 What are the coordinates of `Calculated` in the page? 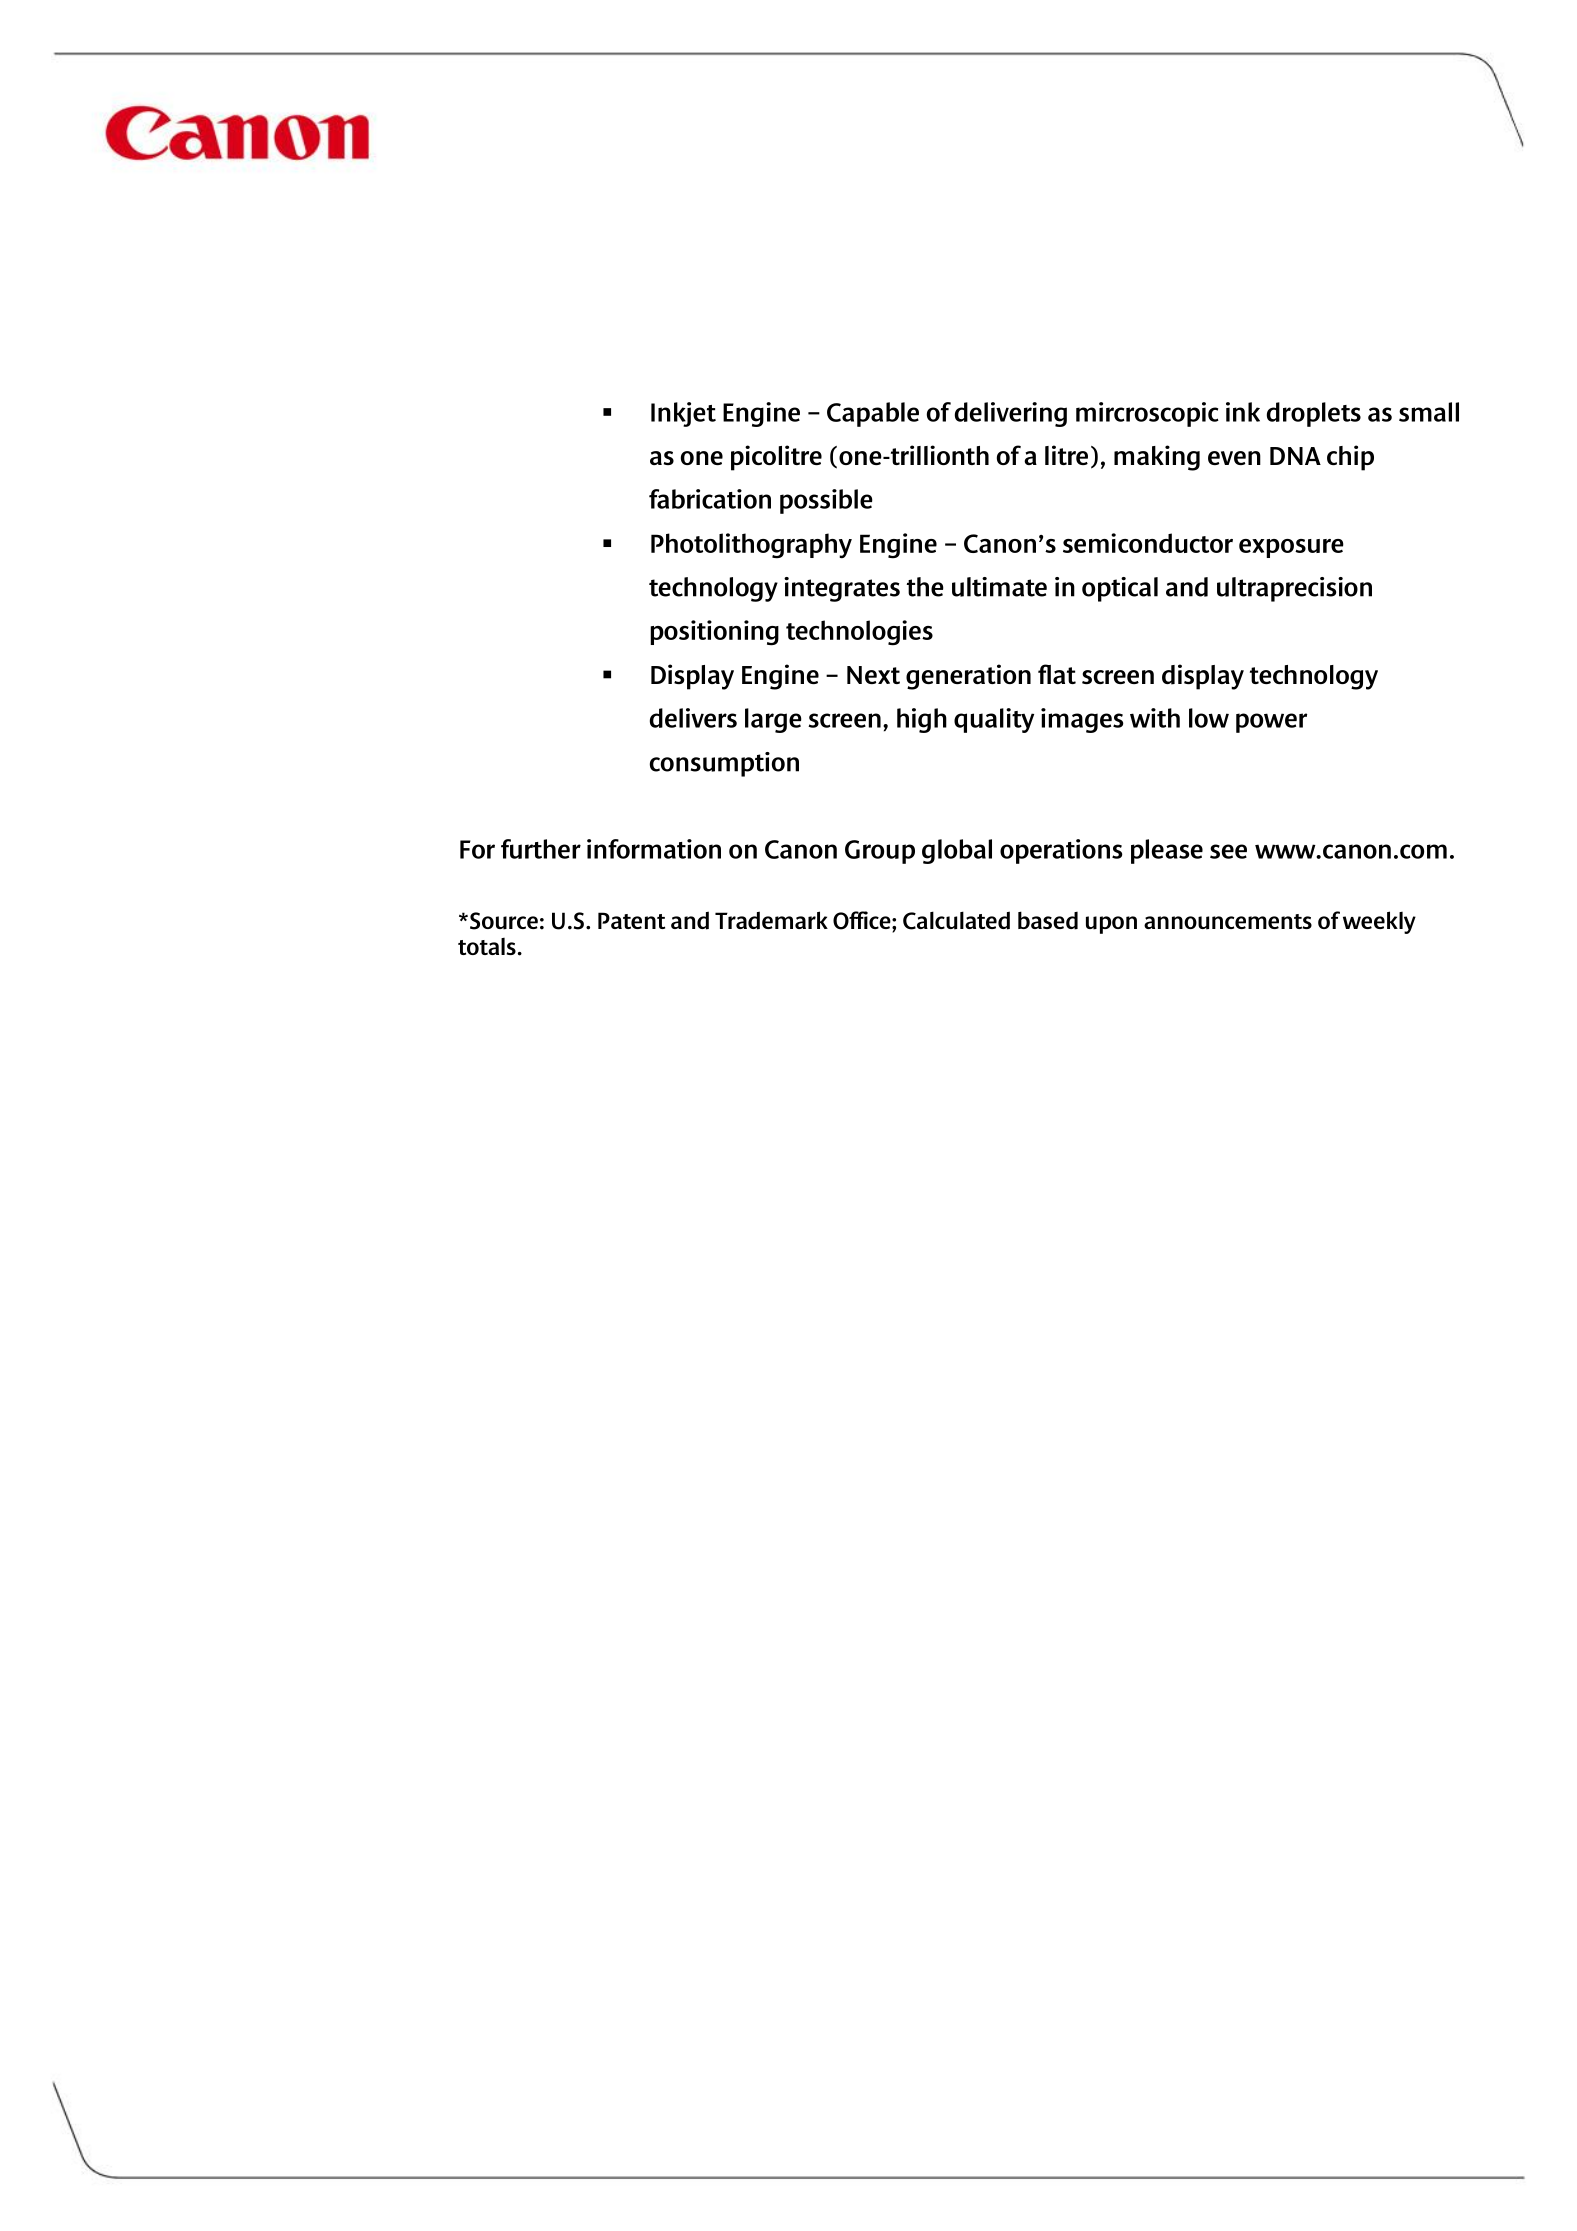 It's located at (956, 920).
